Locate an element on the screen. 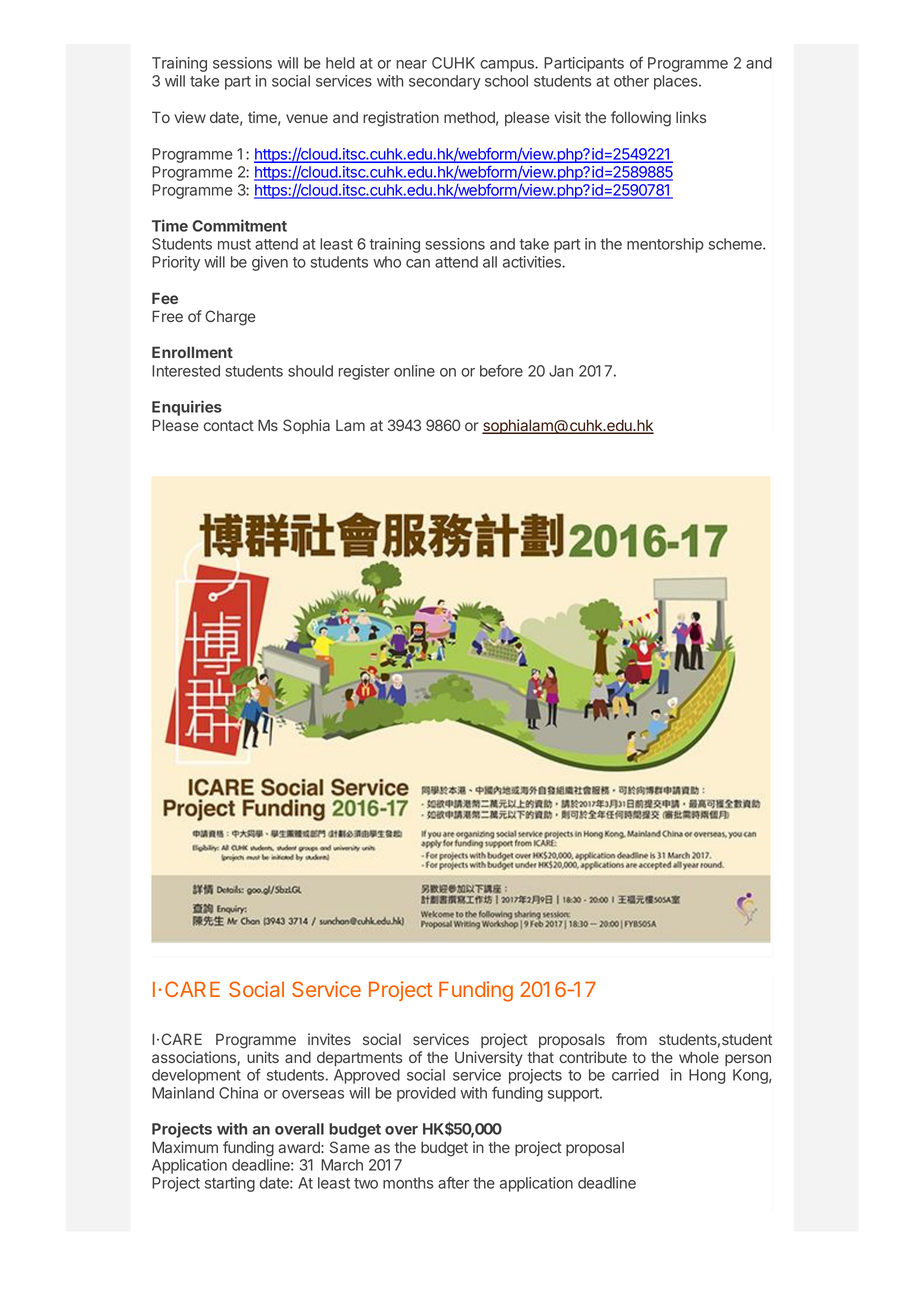  contact is located at coordinates (229, 425).
